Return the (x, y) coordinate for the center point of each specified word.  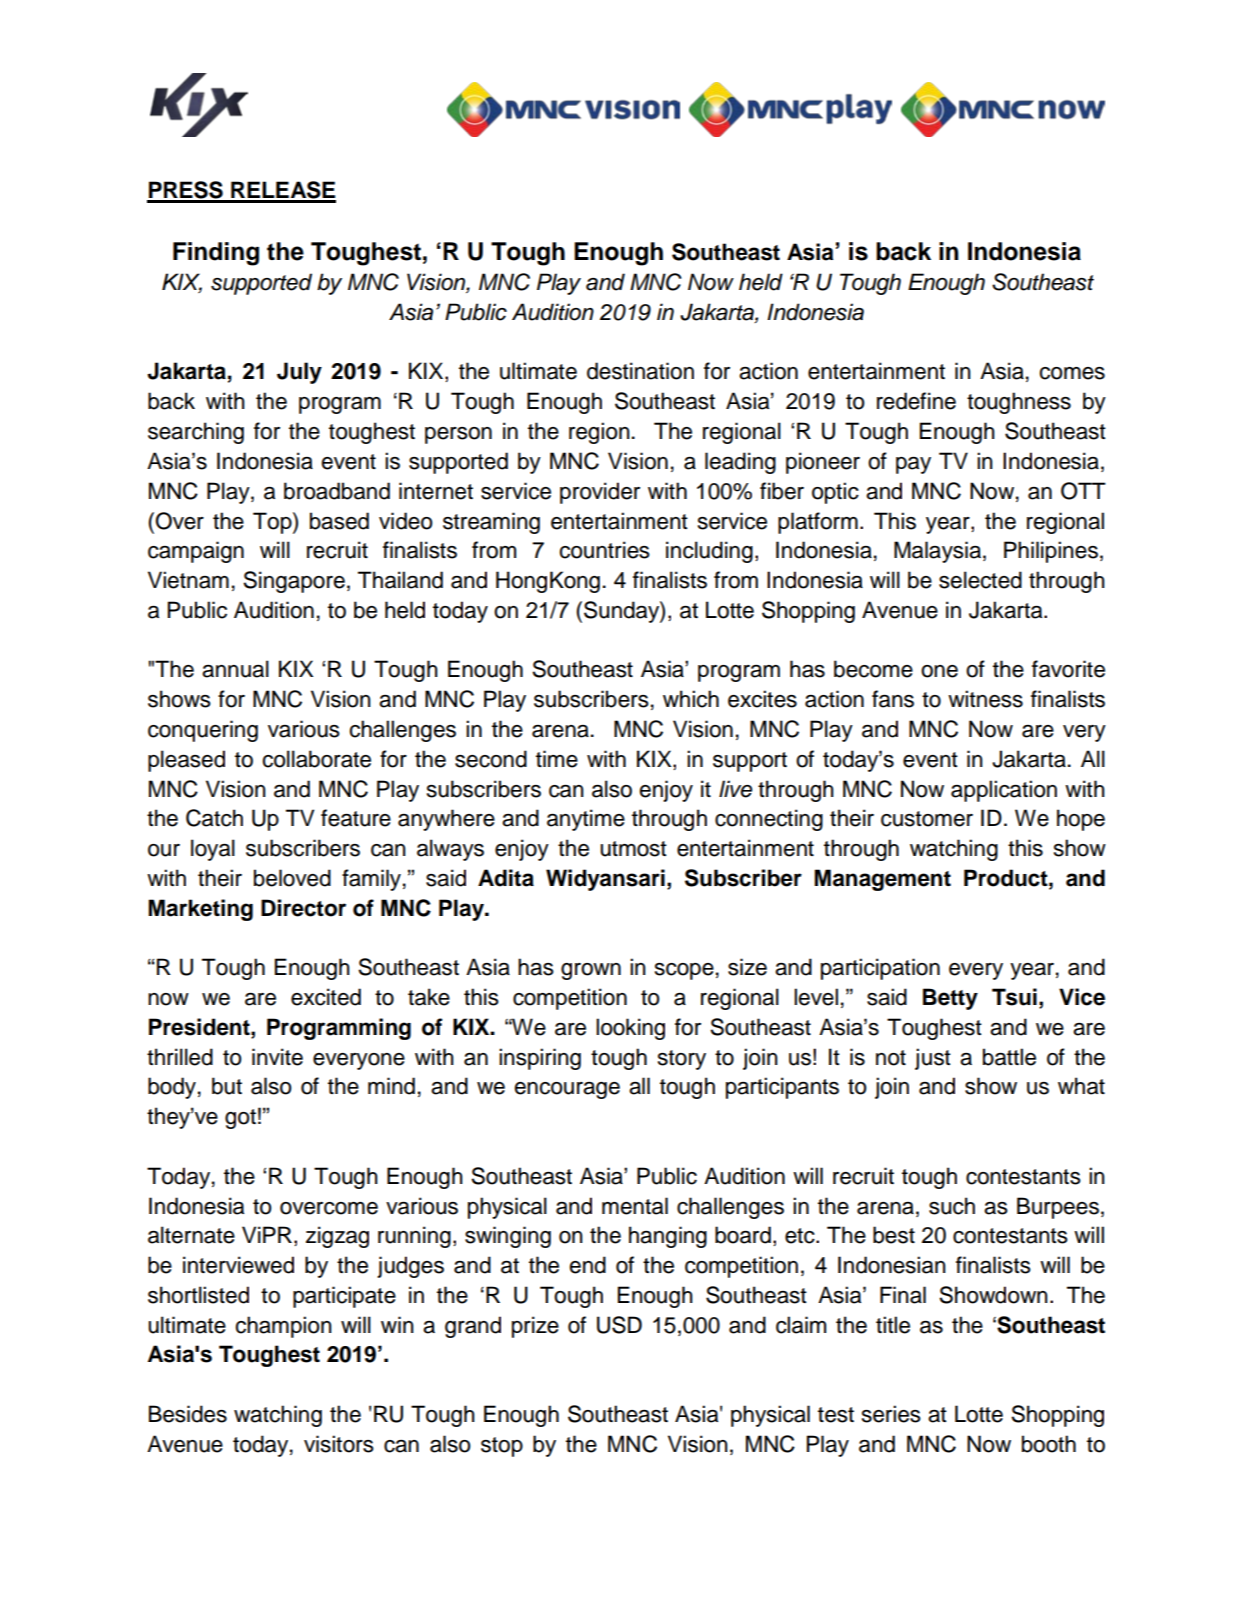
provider (600, 493)
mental (635, 1206)
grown (591, 971)
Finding (216, 254)
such (952, 1206)
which (691, 699)
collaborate (316, 759)
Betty (950, 999)
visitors (339, 1444)
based (339, 521)
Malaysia (937, 552)
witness (985, 699)
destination (640, 371)
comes (1072, 373)
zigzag (337, 1237)
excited (326, 997)
